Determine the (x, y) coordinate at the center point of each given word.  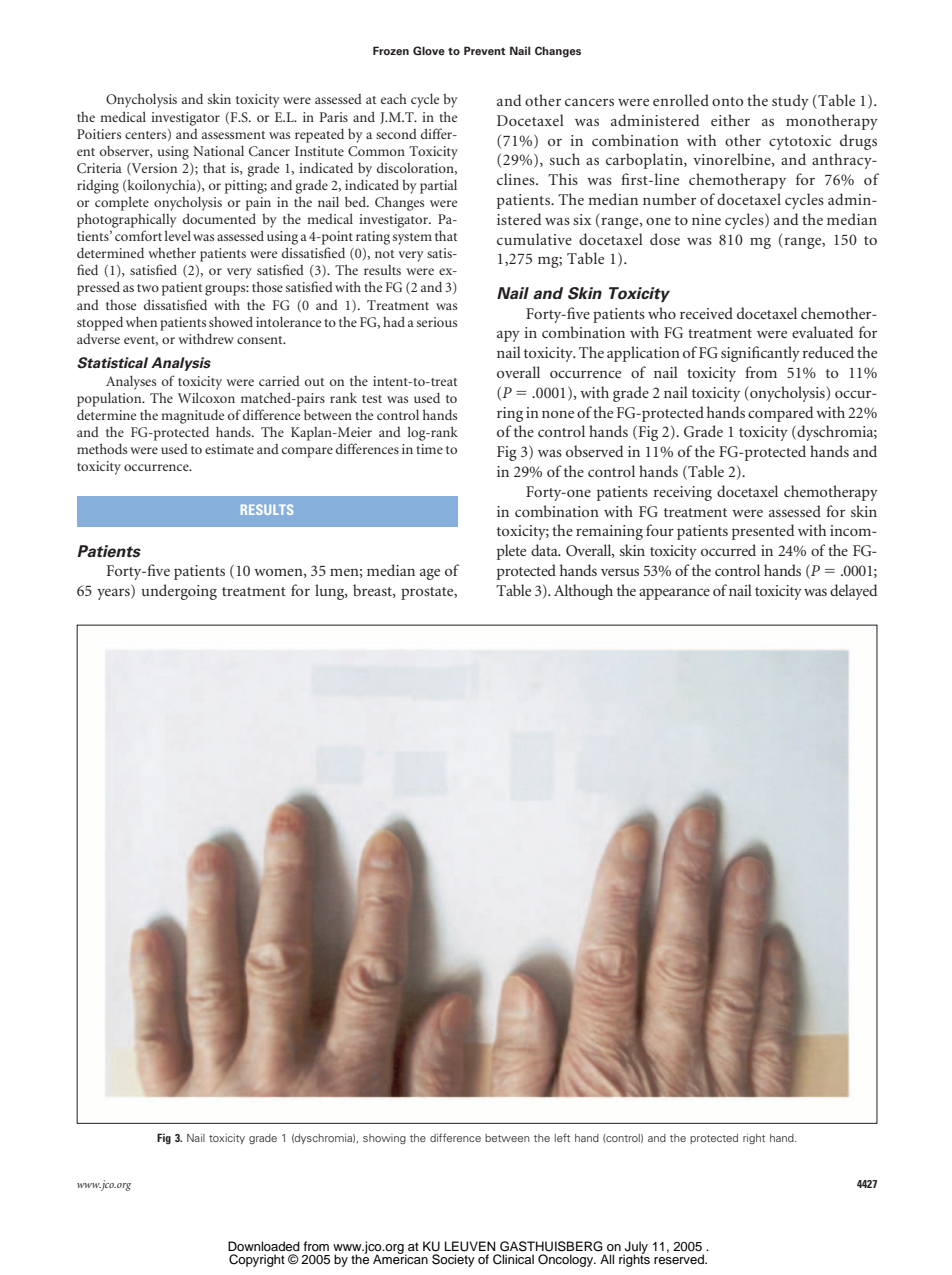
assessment (233, 135)
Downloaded (264, 1246)
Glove (429, 50)
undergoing (179, 592)
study (790, 102)
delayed (854, 592)
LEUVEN (470, 1246)
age (430, 574)
